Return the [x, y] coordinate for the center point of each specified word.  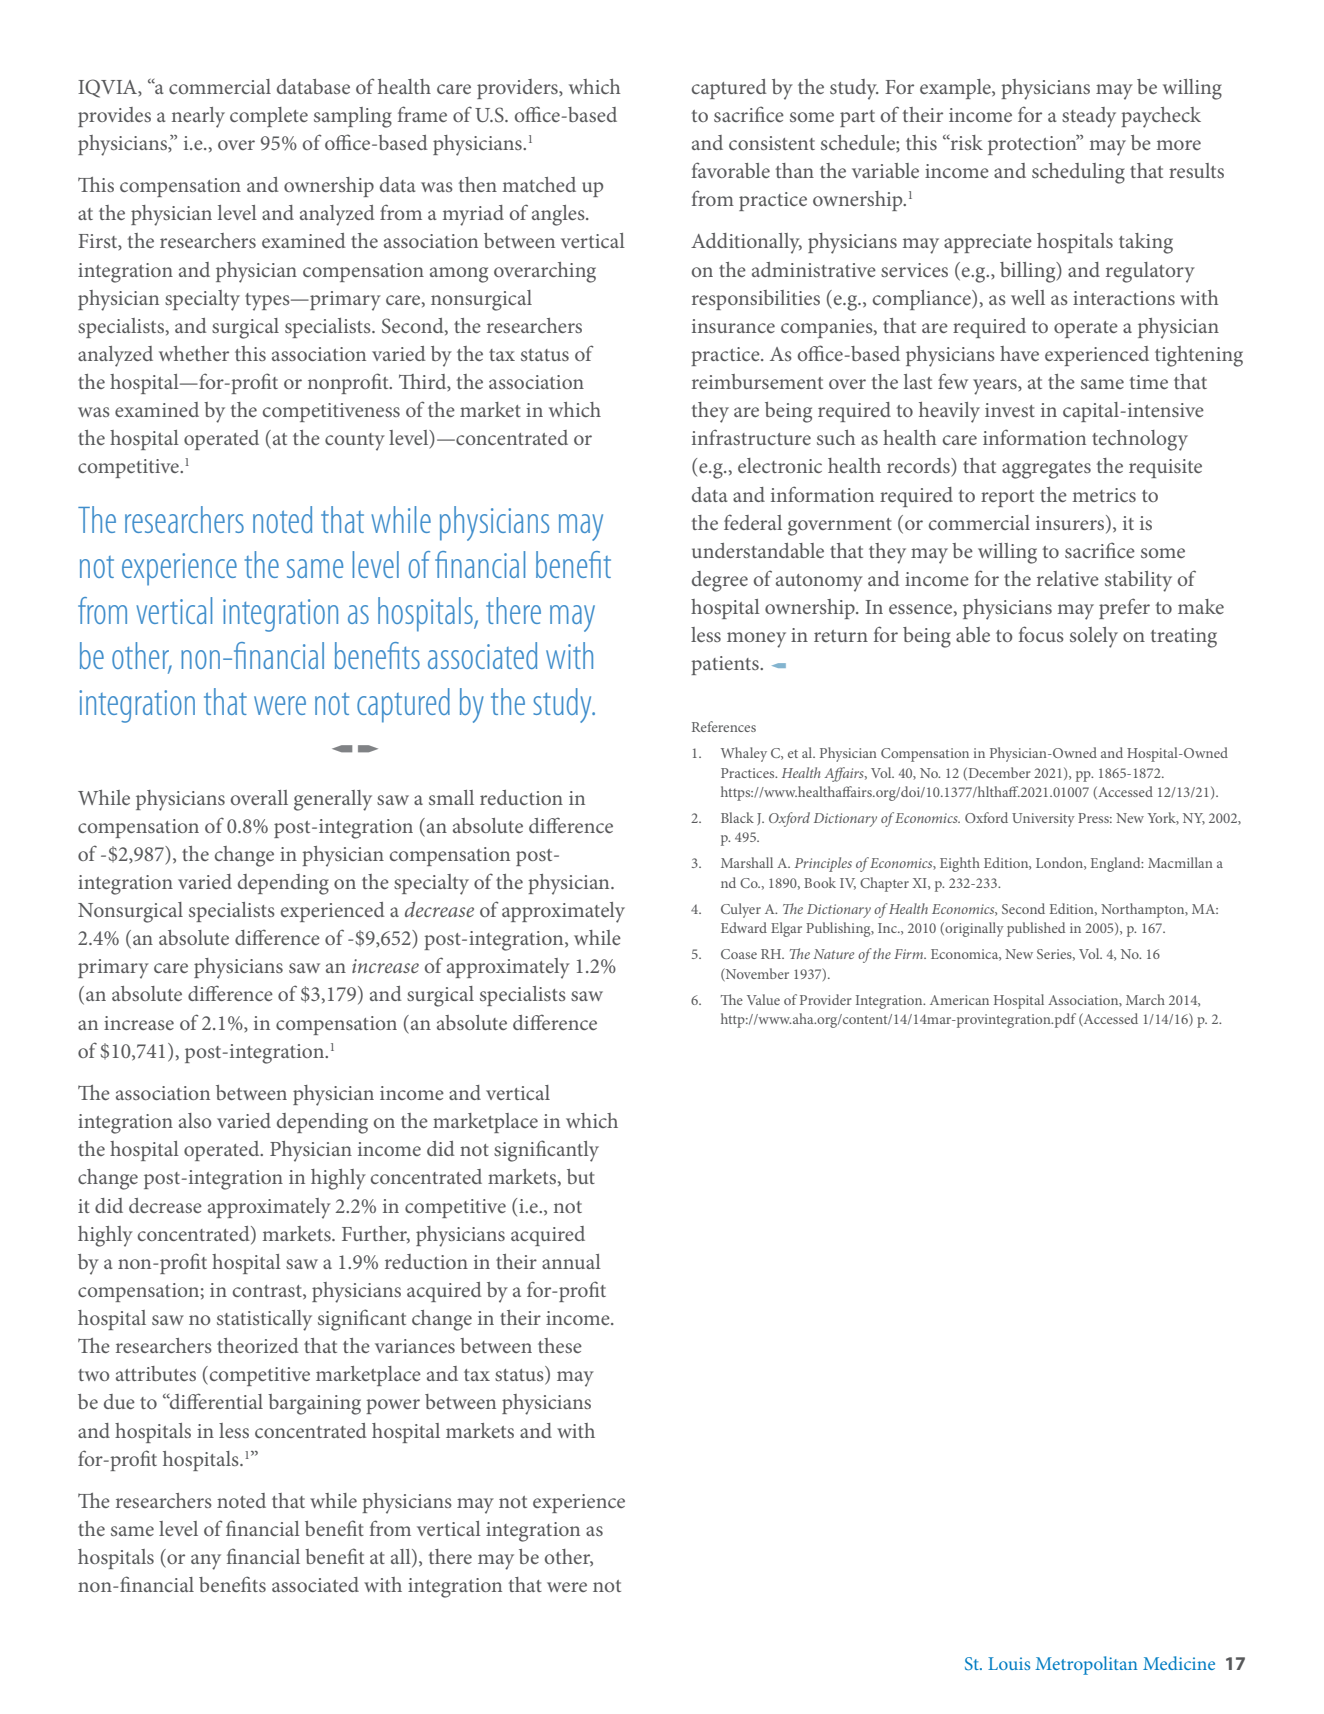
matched [539, 184]
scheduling [1078, 173]
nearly [198, 117]
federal [753, 522]
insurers [1071, 522]
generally [333, 800]
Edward [744, 927]
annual [571, 1261]
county [355, 442]
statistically [264, 1320]
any [206, 1562]
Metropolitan [1086, 1665]
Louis [1009, 1663]
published [1036, 929]
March [1145, 999]
